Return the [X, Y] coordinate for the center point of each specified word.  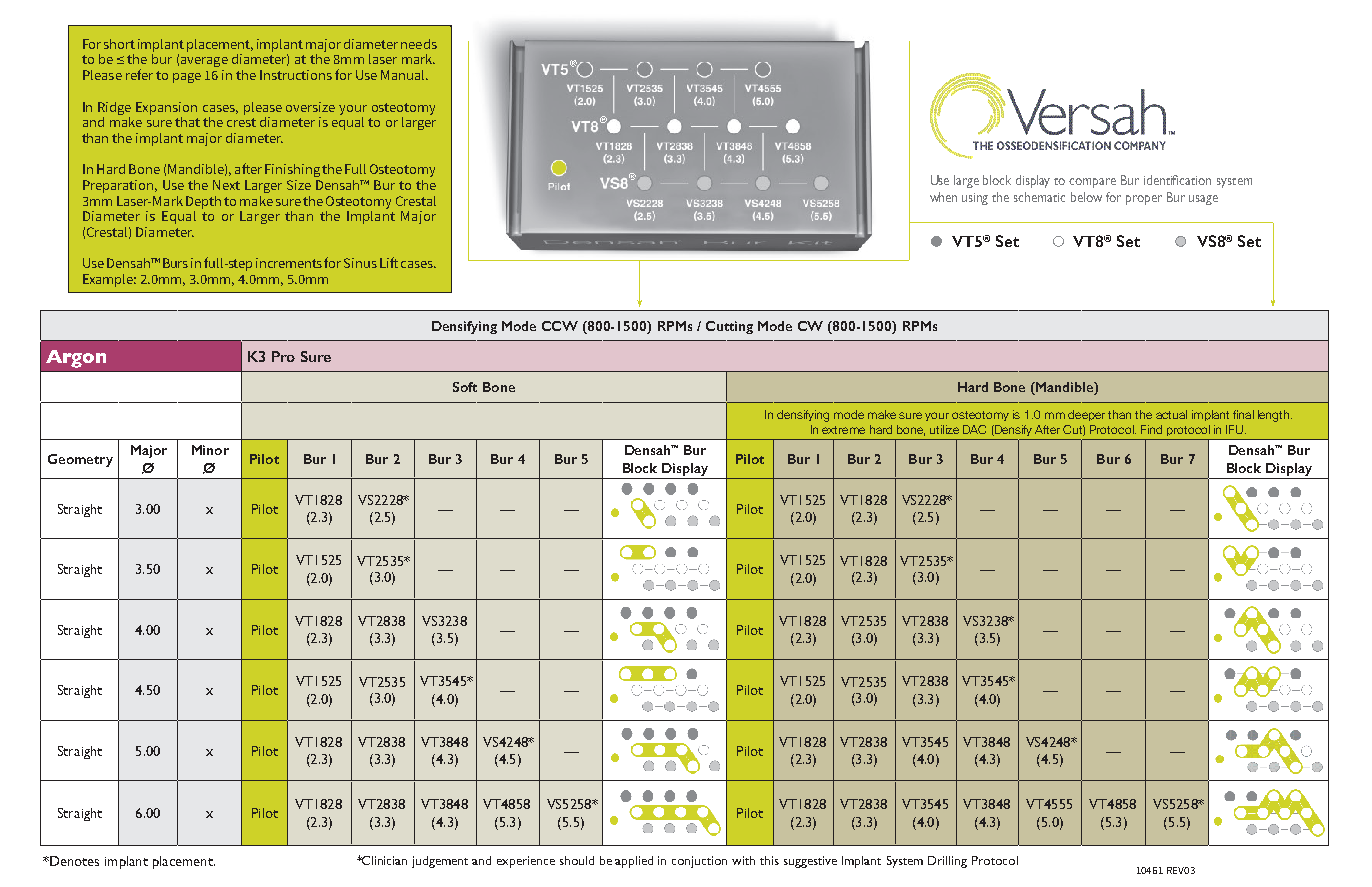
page [187, 78]
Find [1151, 429]
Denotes [73, 861]
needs [419, 44]
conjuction [699, 862]
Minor [210, 450]
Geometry [80, 460]
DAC [974, 429]
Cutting [729, 327]
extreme [843, 430]
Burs [175, 263]
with [743, 860]
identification [1177, 180]
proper [1144, 200]
